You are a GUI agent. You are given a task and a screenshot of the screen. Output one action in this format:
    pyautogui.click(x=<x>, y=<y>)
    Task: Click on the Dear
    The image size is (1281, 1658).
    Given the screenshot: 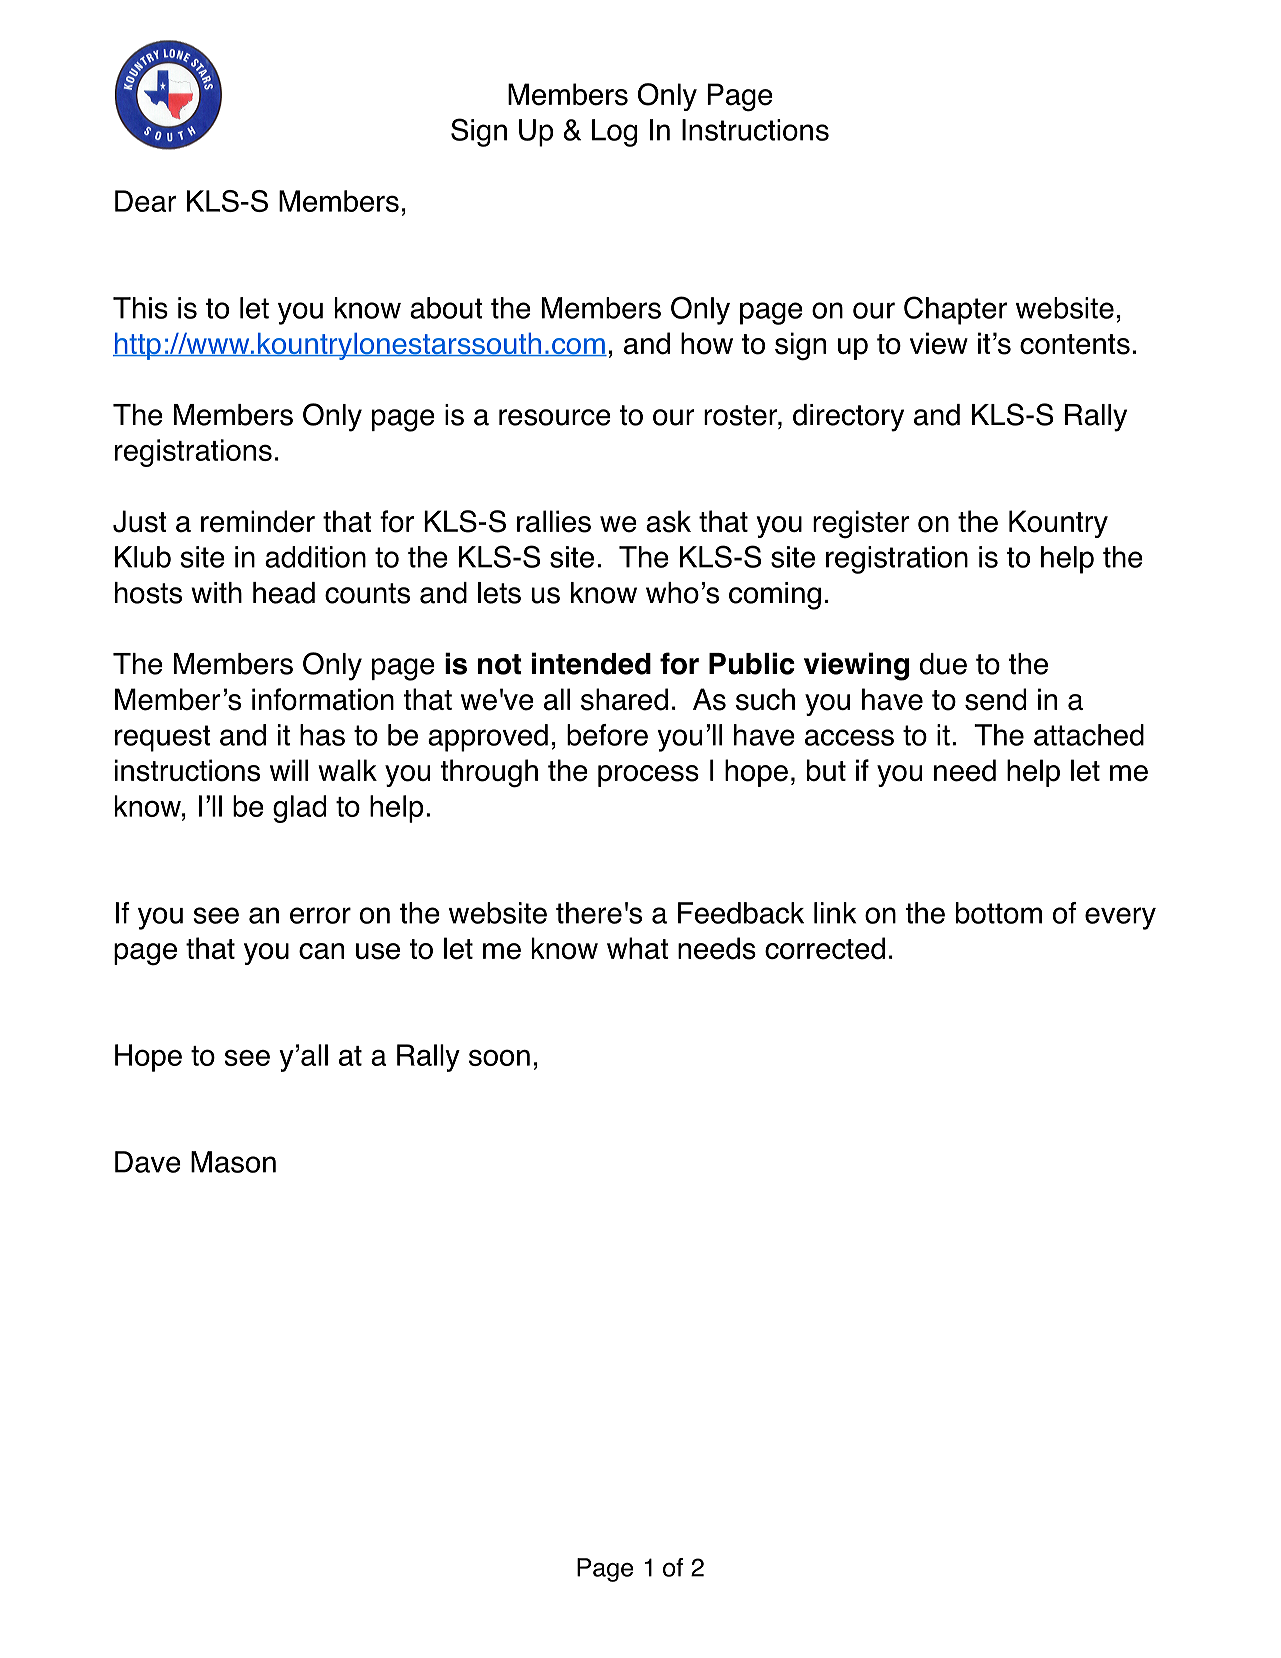 What is the action you would take?
    pyautogui.click(x=145, y=201)
